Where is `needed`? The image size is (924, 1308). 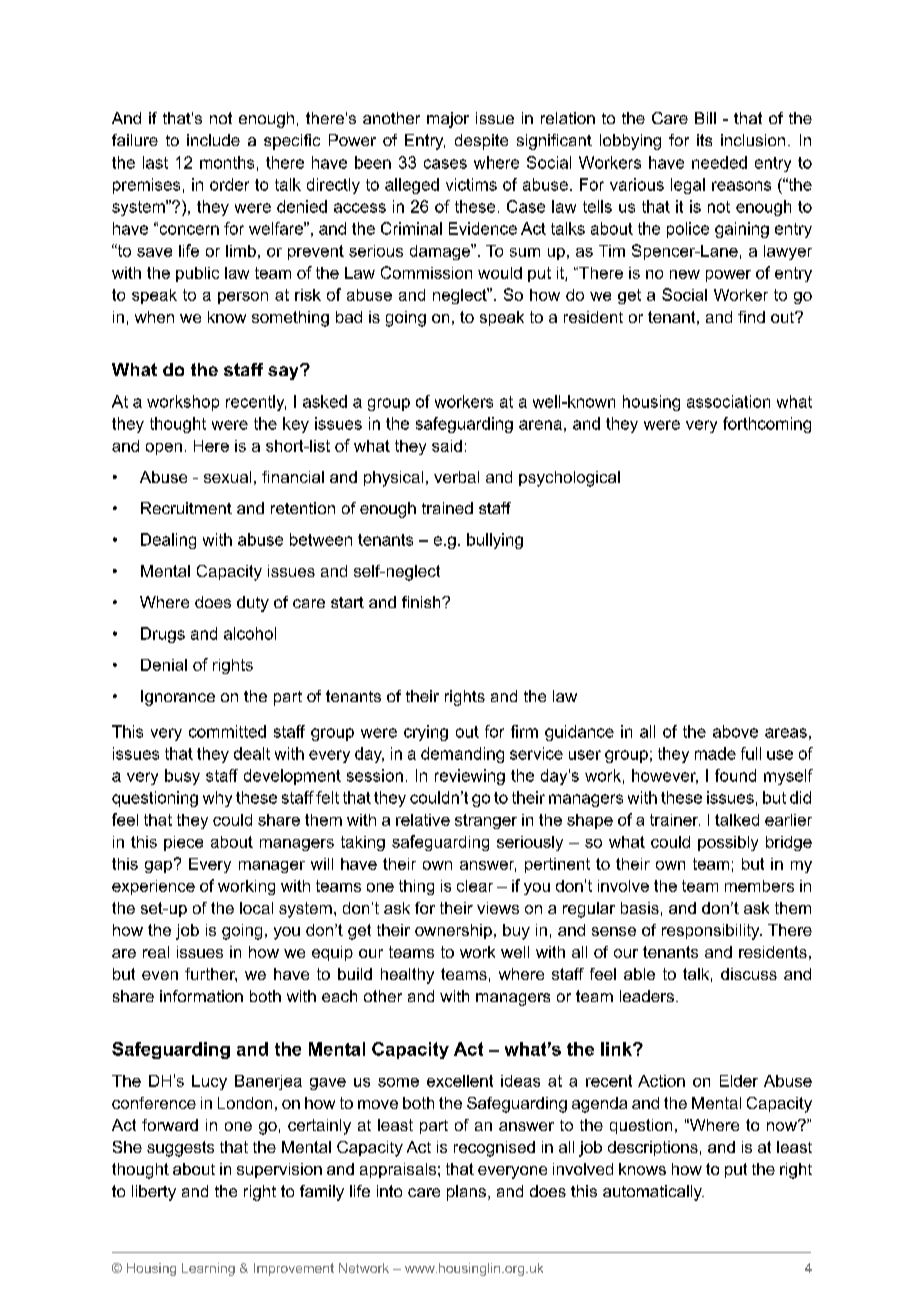 needed is located at coordinates (719, 162).
